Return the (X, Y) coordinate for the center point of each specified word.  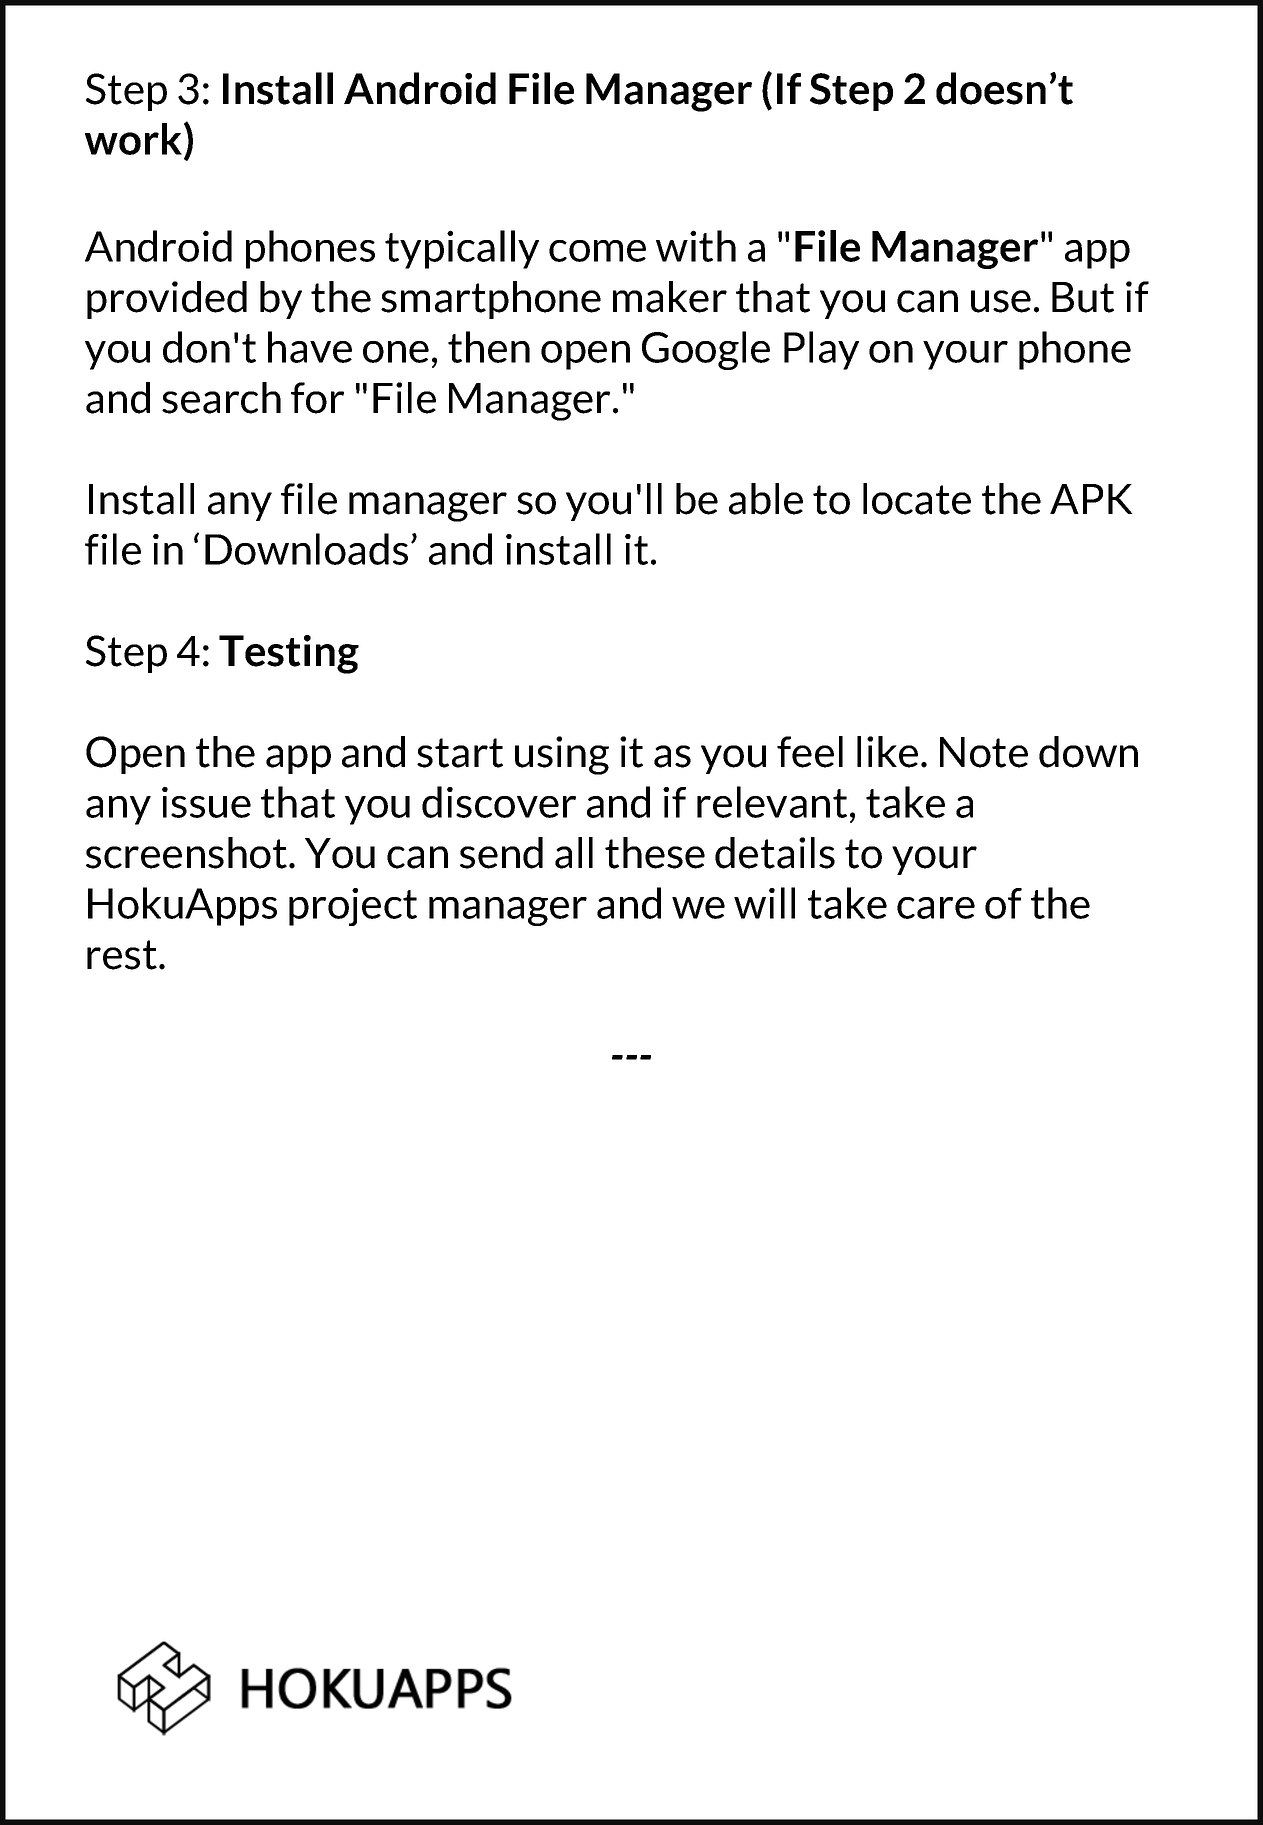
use (1001, 301)
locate (917, 499)
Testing (289, 654)
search (221, 398)
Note (984, 752)
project (353, 907)
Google (706, 350)
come (597, 251)
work (135, 140)
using (562, 755)
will (764, 903)
